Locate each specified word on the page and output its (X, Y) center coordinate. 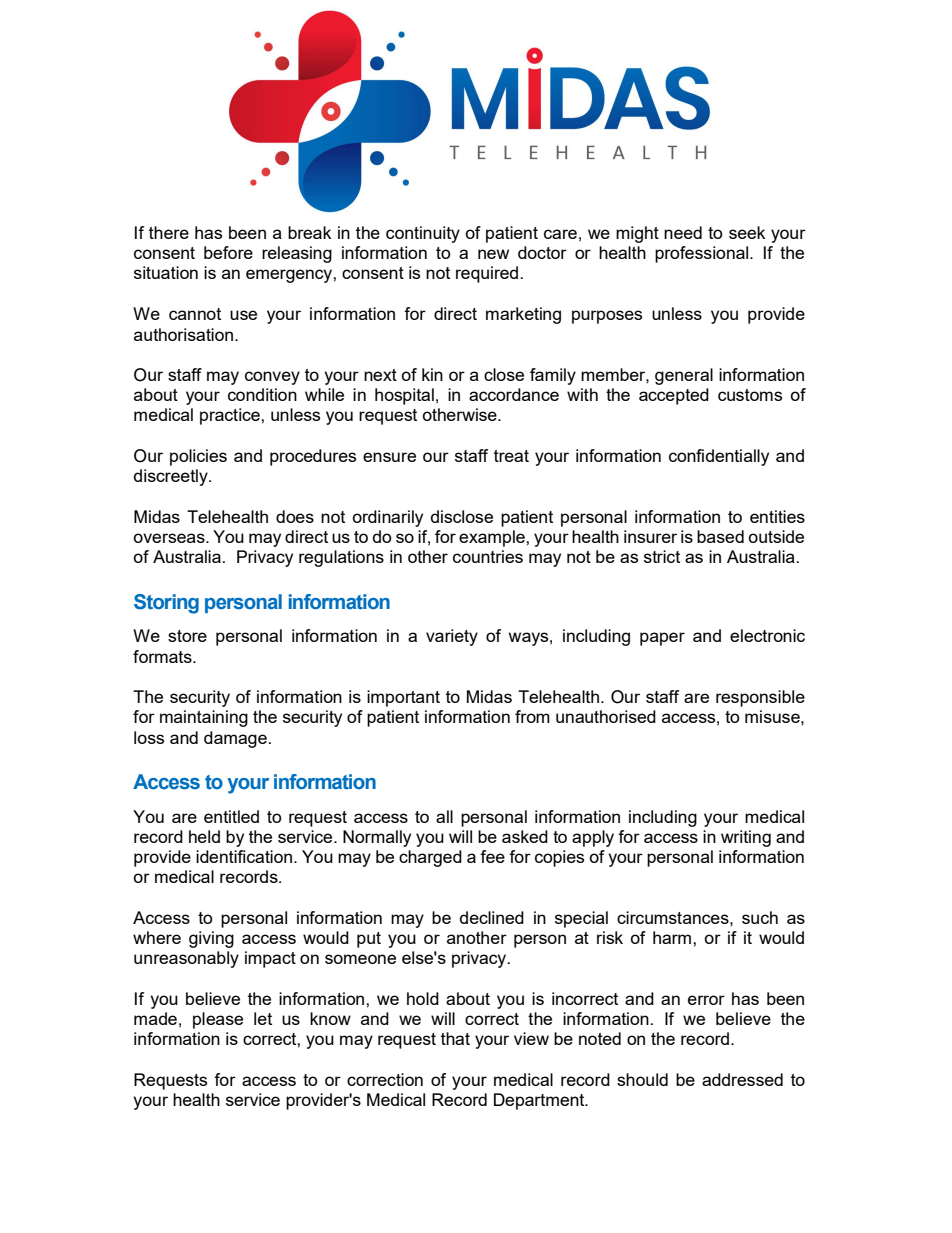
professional (703, 254)
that (455, 1038)
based (720, 536)
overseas (170, 538)
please (218, 1020)
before (228, 252)
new (493, 254)
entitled (231, 816)
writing (746, 838)
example (493, 538)
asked (525, 836)
